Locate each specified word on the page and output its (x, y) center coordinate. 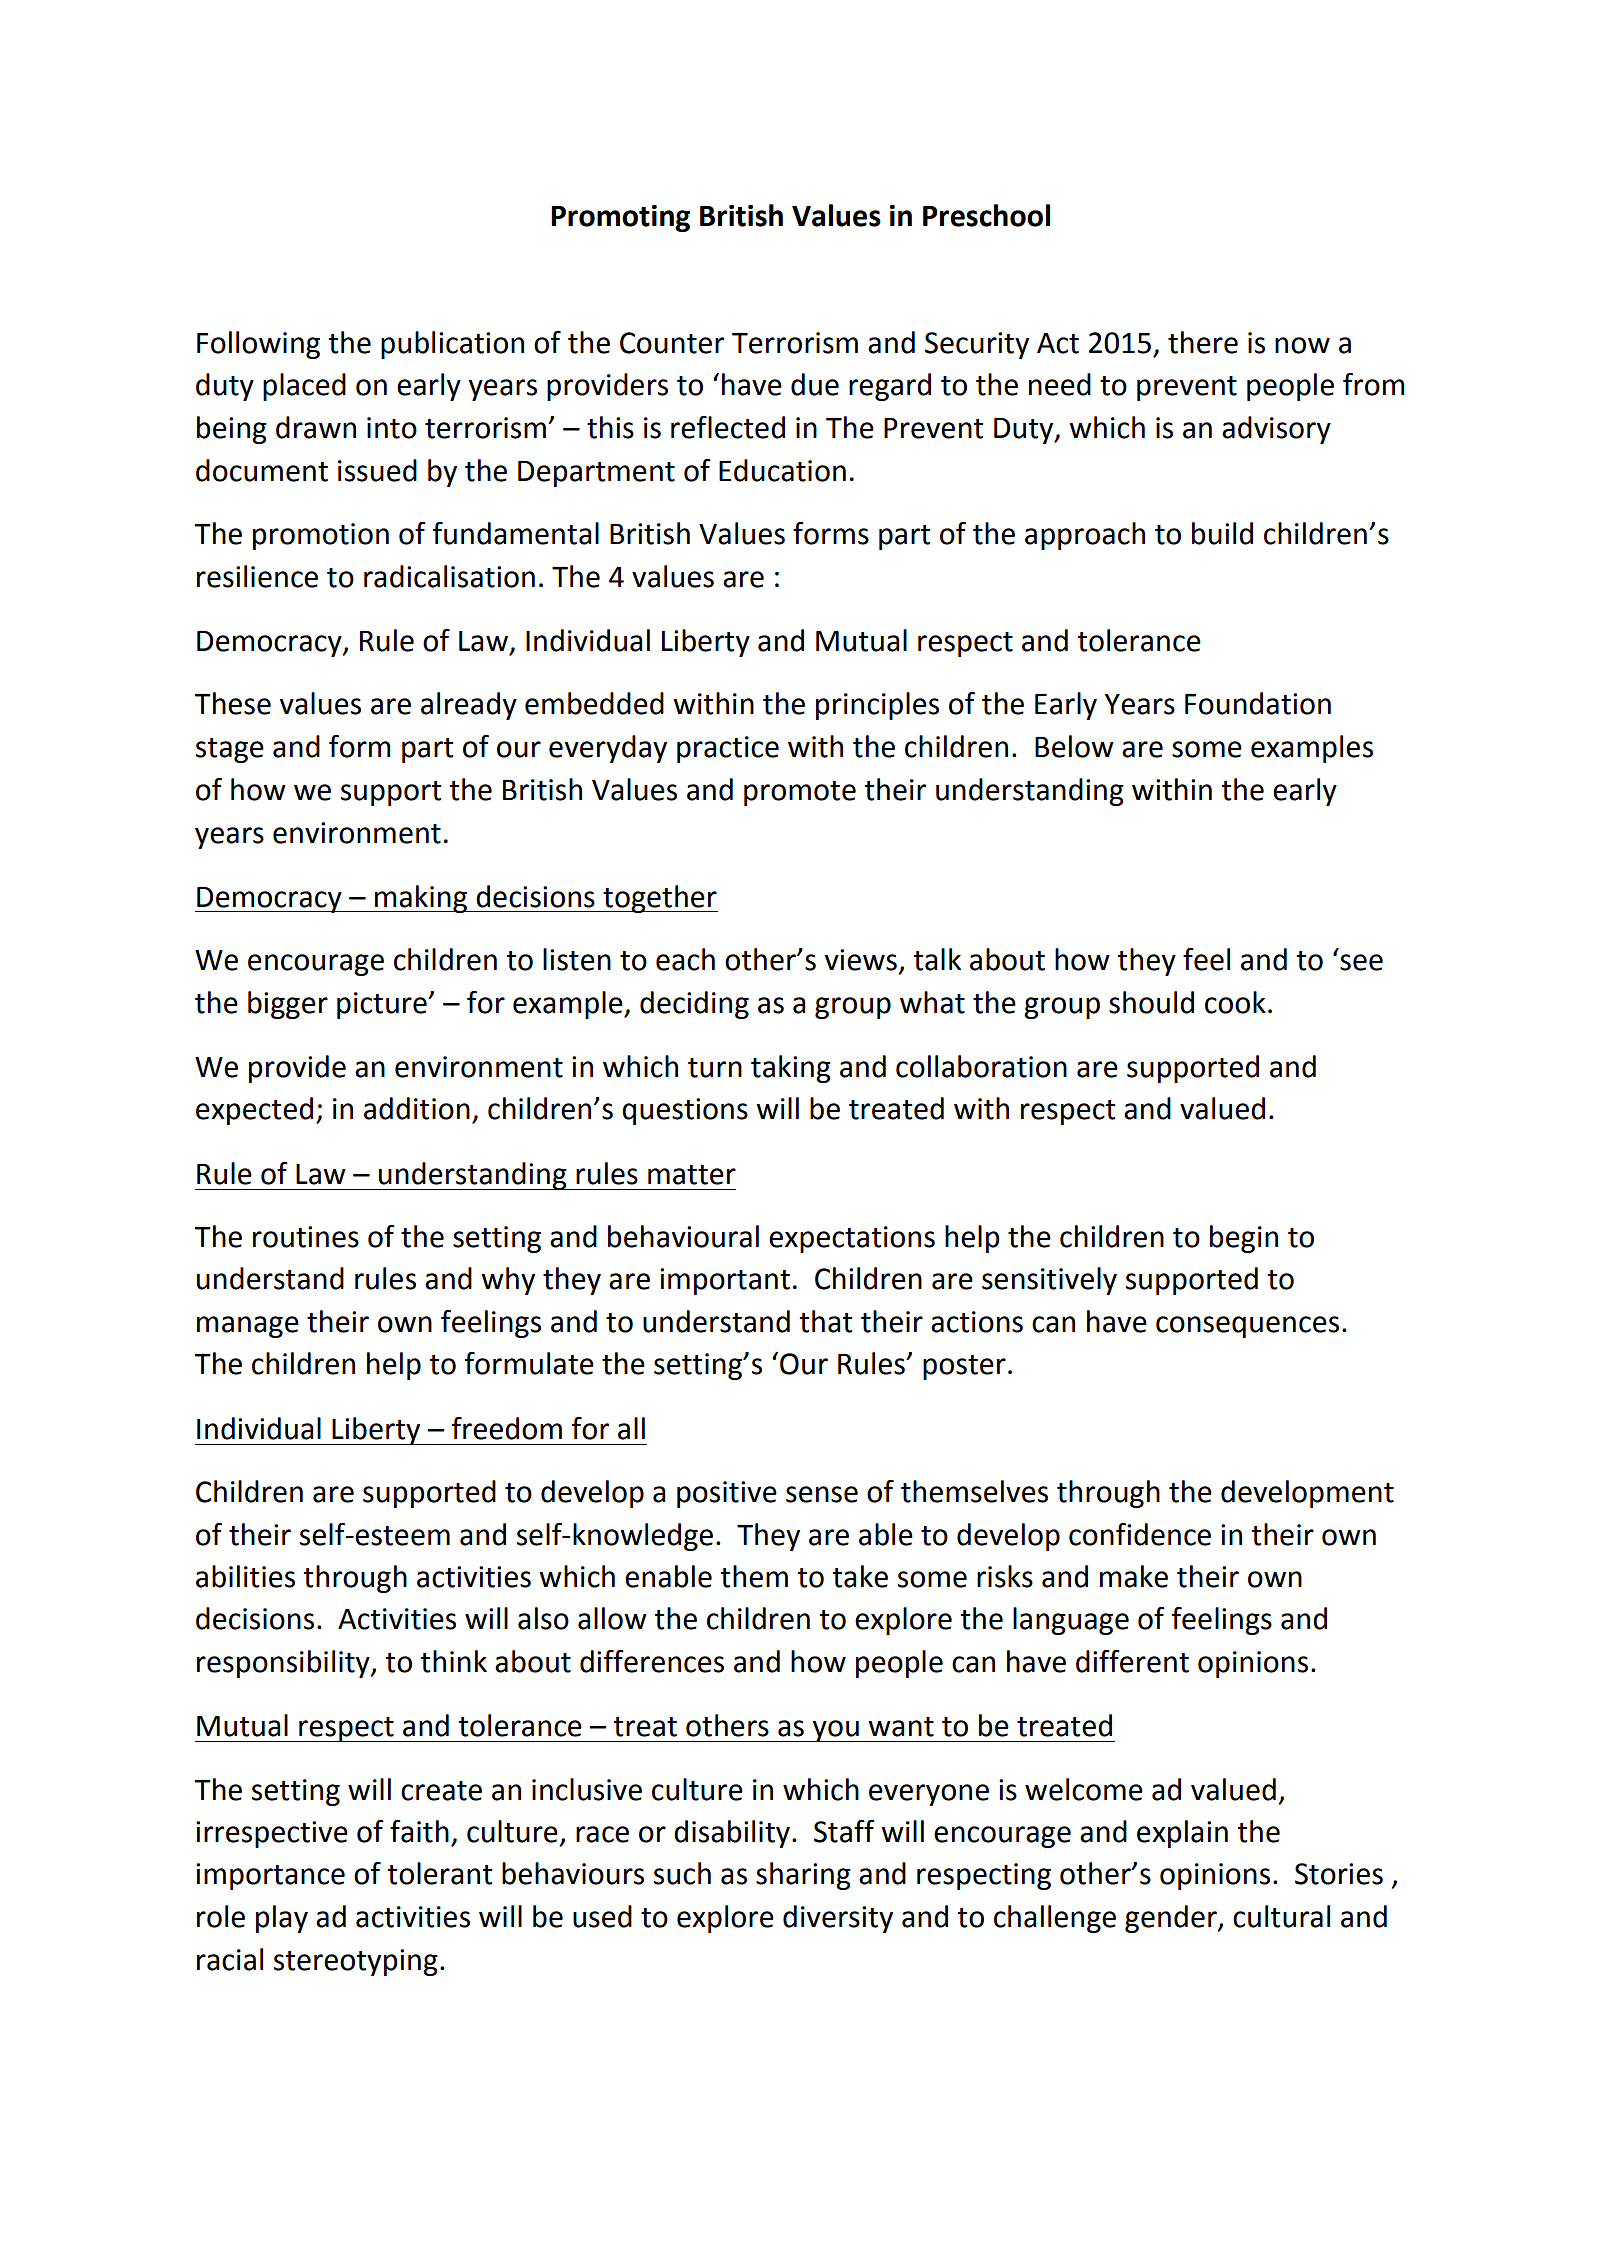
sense (822, 1494)
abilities (245, 1576)
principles (877, 706)
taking (791, 1069)
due (815, 384)
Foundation (1258, 703)
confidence (1140, 1534)
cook (1235, 1002)
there (1203, 342)
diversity (838, 1919)
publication (452, 345)
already (469, 706)
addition (417, 1108)
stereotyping (356, 1962)
